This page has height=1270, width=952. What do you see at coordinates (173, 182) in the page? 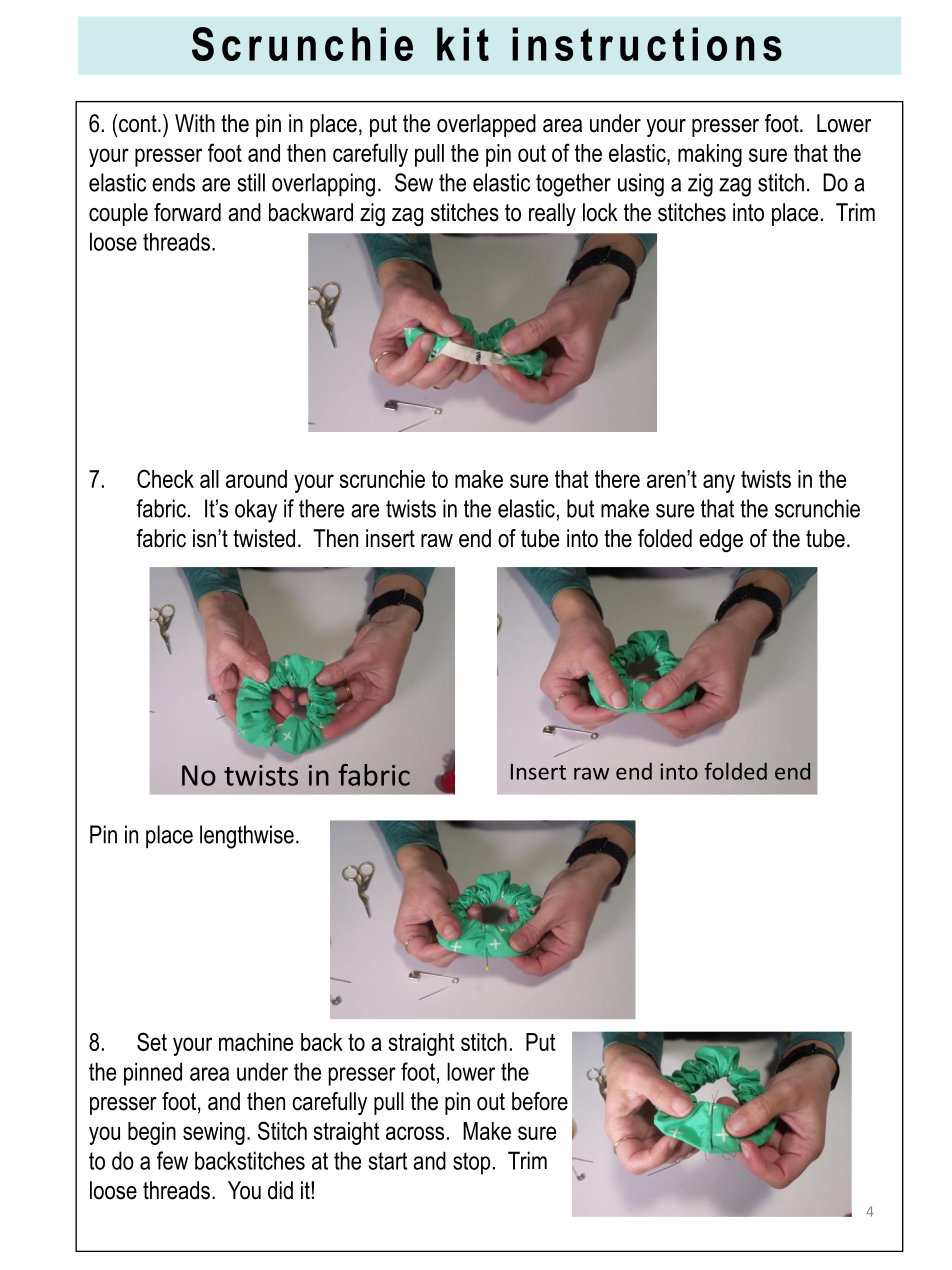
I see `ends` at bounding box center [173, 182].
